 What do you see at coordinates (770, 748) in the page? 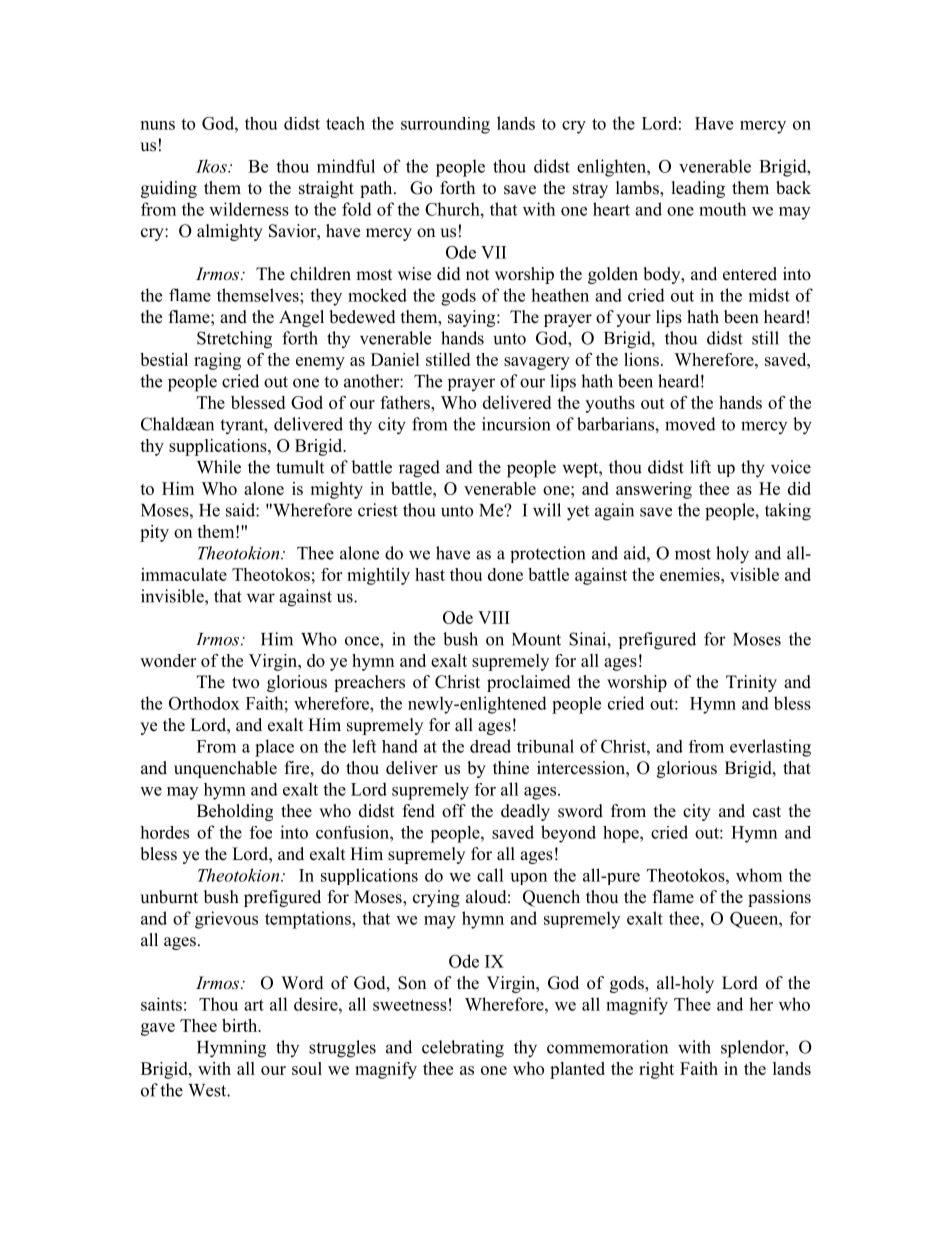
I see `everlasting` at bounding box center [770, 748].
